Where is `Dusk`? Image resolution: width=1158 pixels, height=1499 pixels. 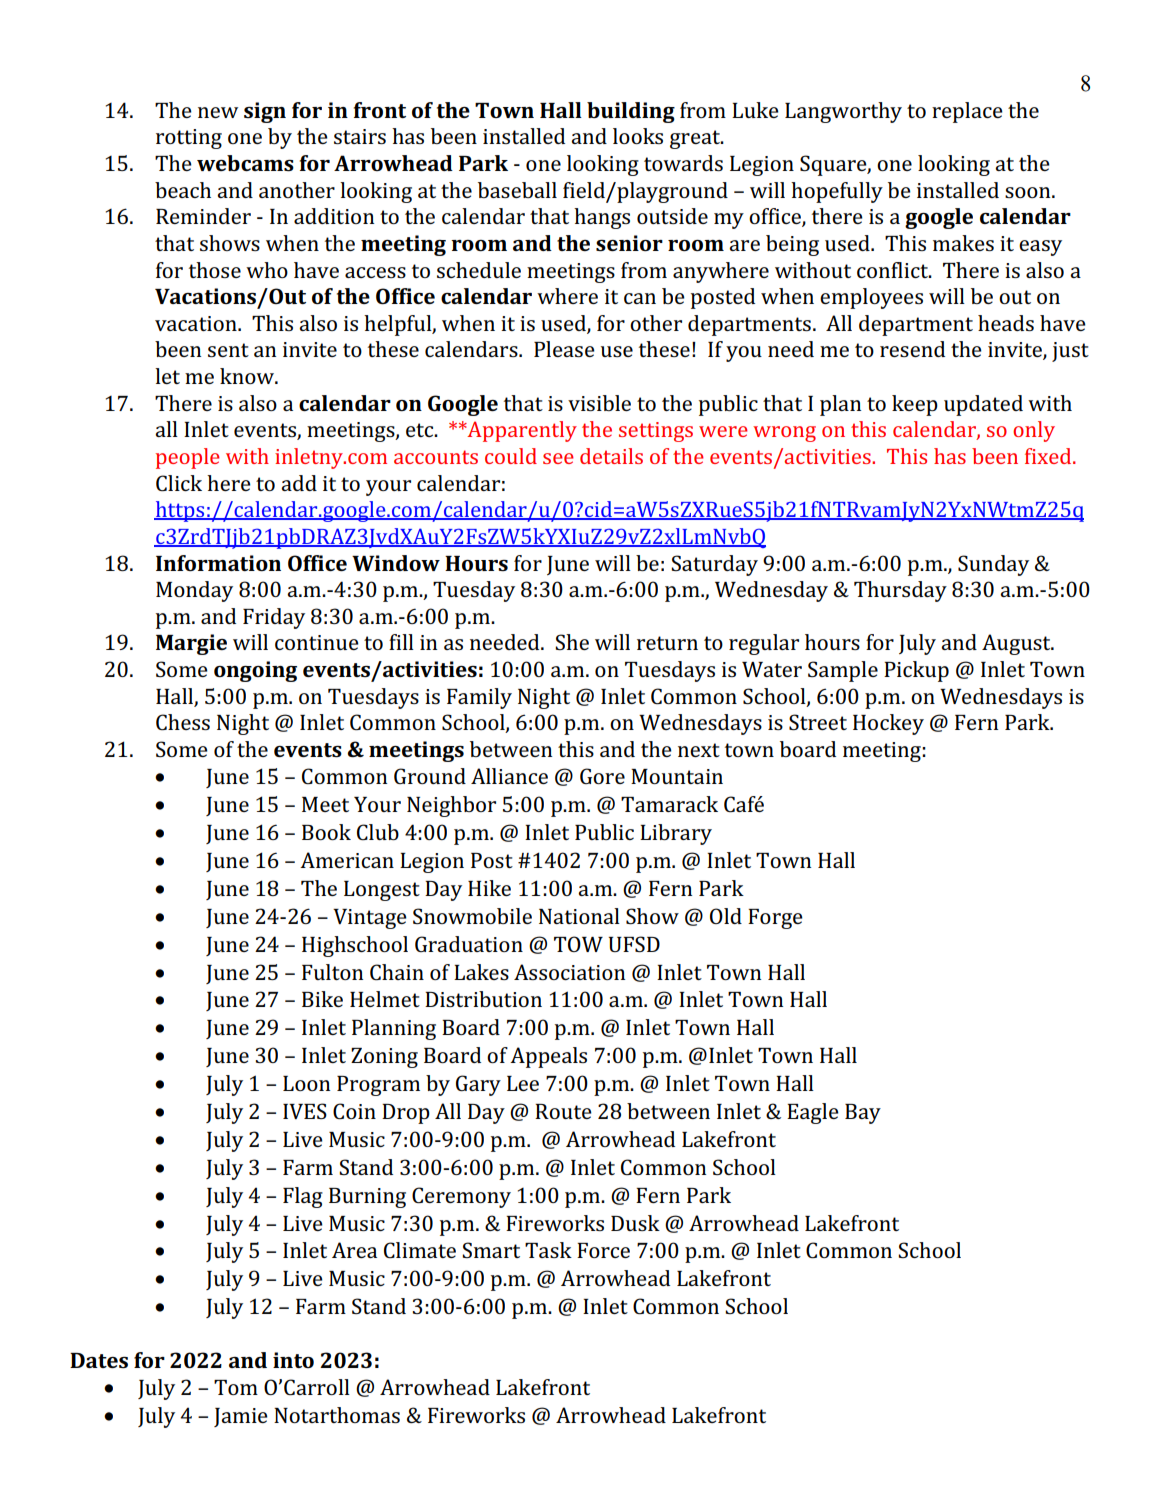 Dusk is located at coordinates (635, 1223).
